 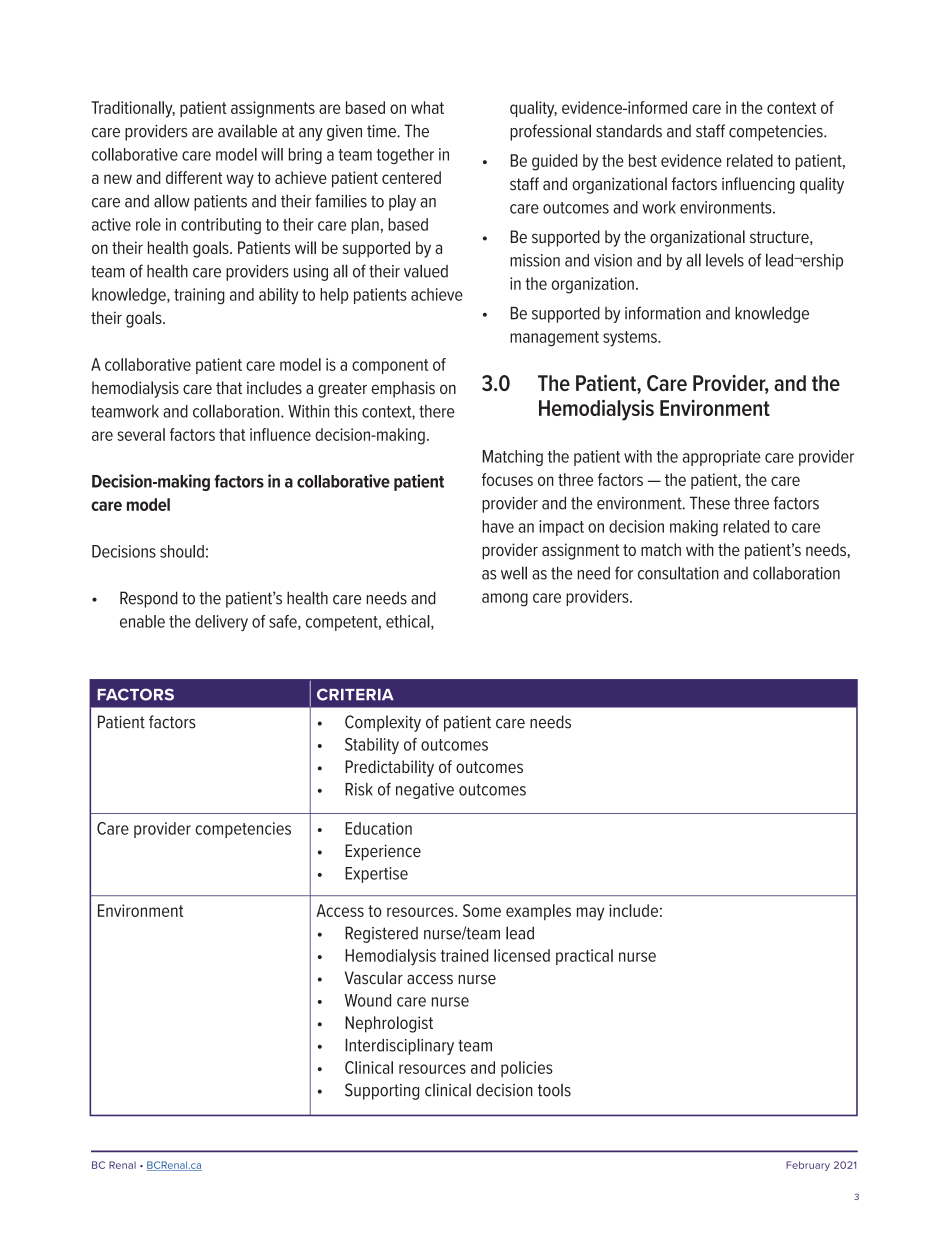 What do you see at coordinates (808, 1166) in the screenshot?
I see `February` at bounding box center [808, 1166].
